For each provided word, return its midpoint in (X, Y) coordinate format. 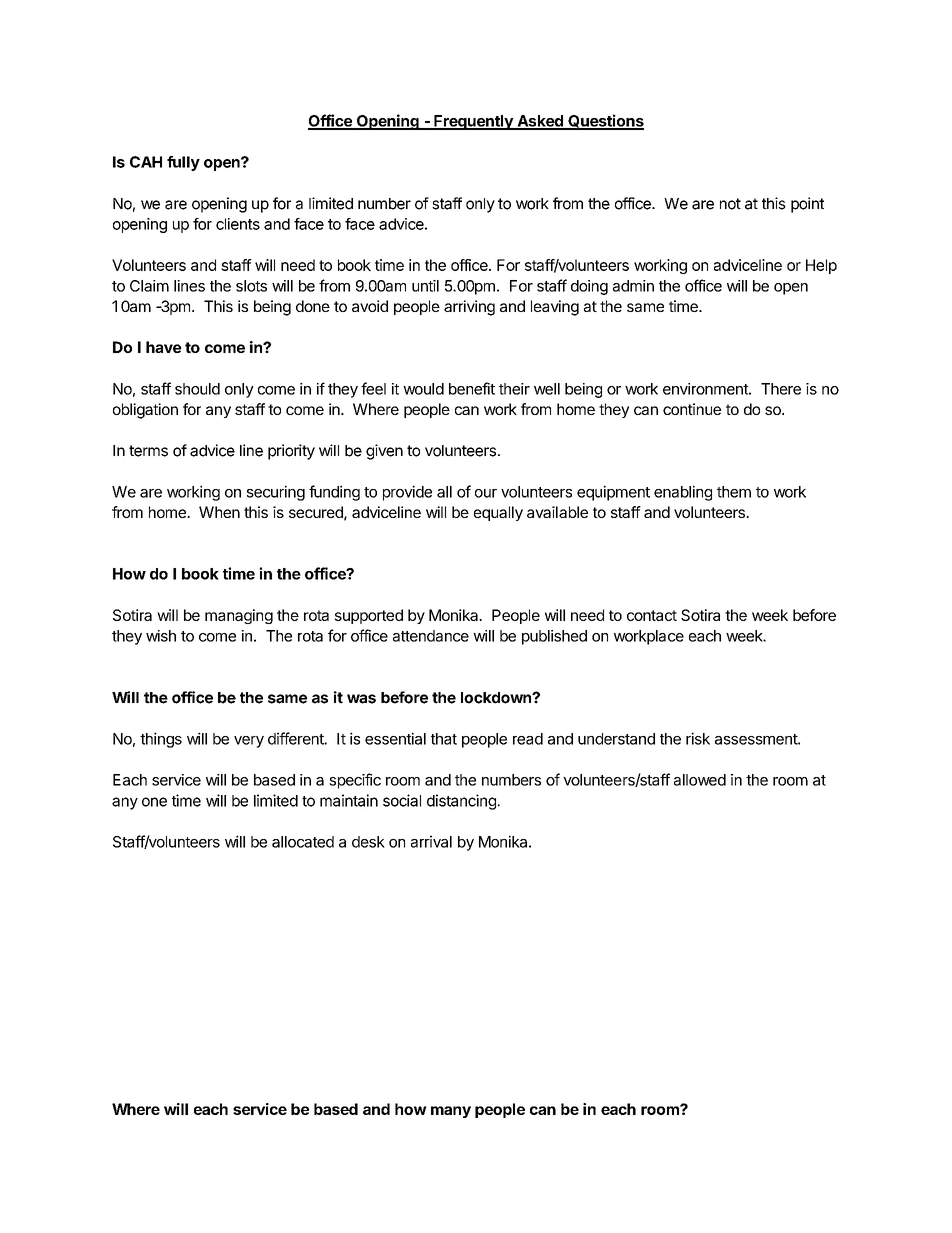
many (451, 1112)
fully (183, 163)
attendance (431, 636)
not (730, 204)
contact (652, 615)
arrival (431, 841)
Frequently (473, 122)
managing (239, 616)
